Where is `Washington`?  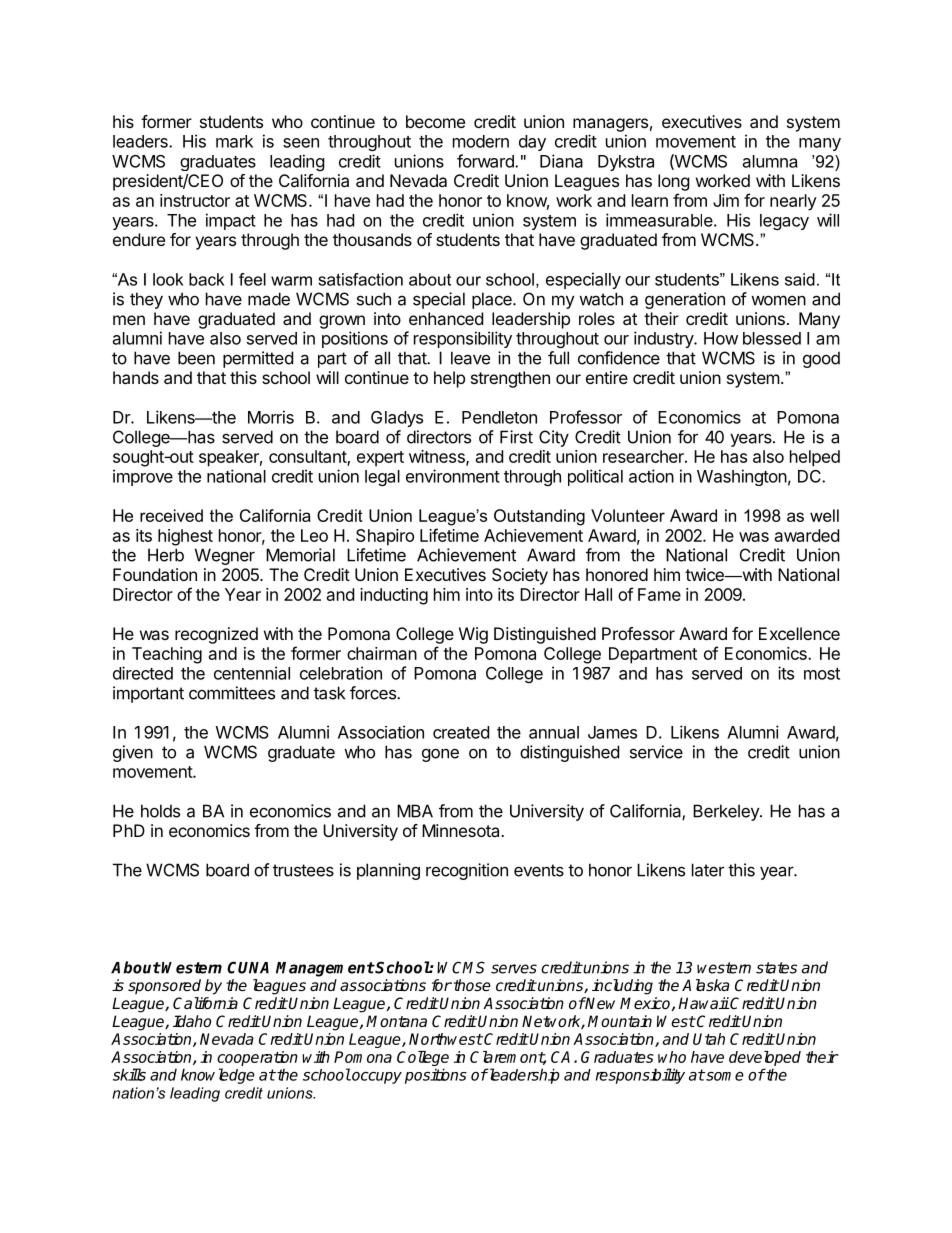 Washington is located at coordinates (742, 477).
